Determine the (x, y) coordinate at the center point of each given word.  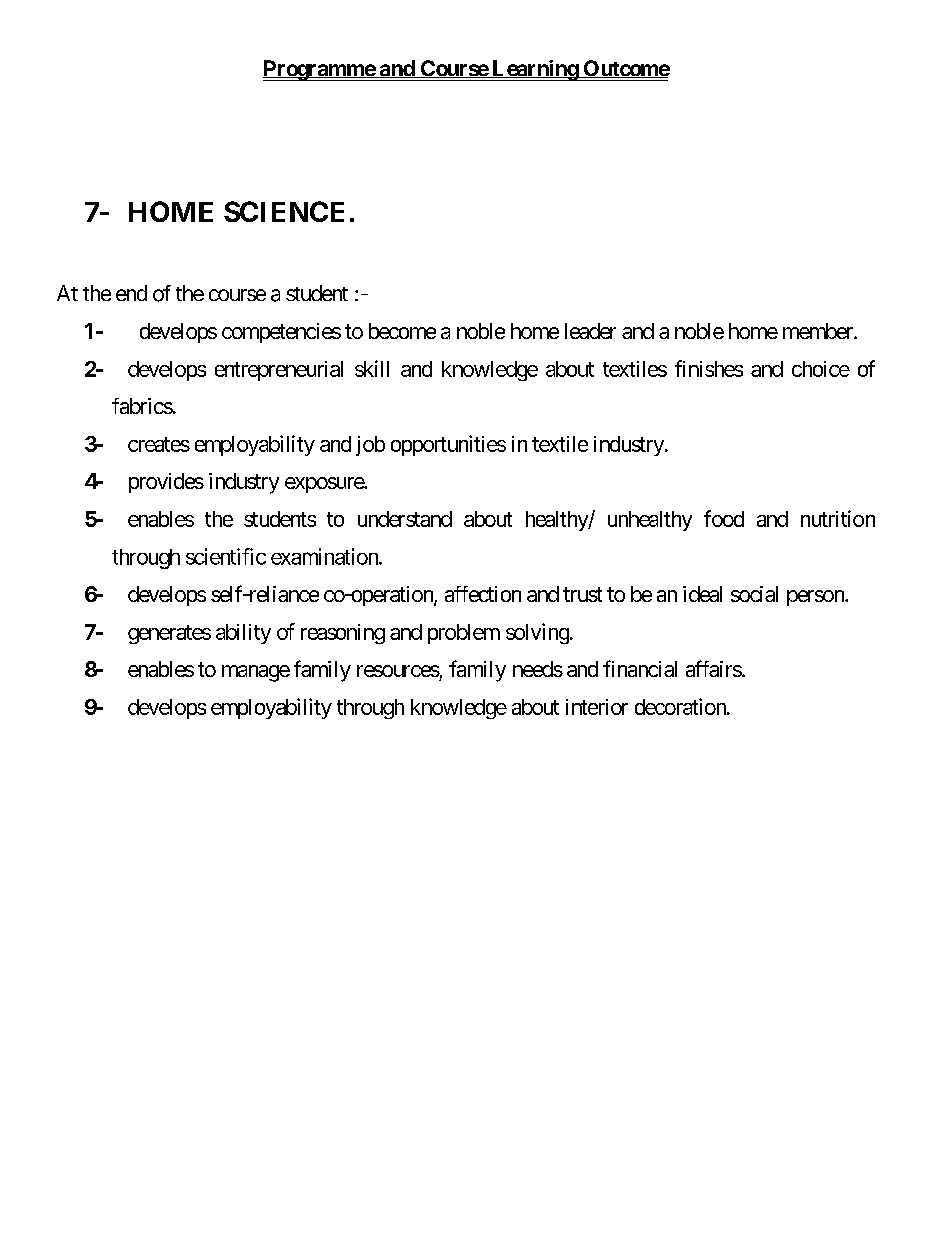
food (724, 518)
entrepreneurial (279, 371)
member (819, 331)
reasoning (343, 634)
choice (821, 369)
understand (405, 519)
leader (590, 331)
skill (372, 368)
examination (325, 556)
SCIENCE (284, 211)
